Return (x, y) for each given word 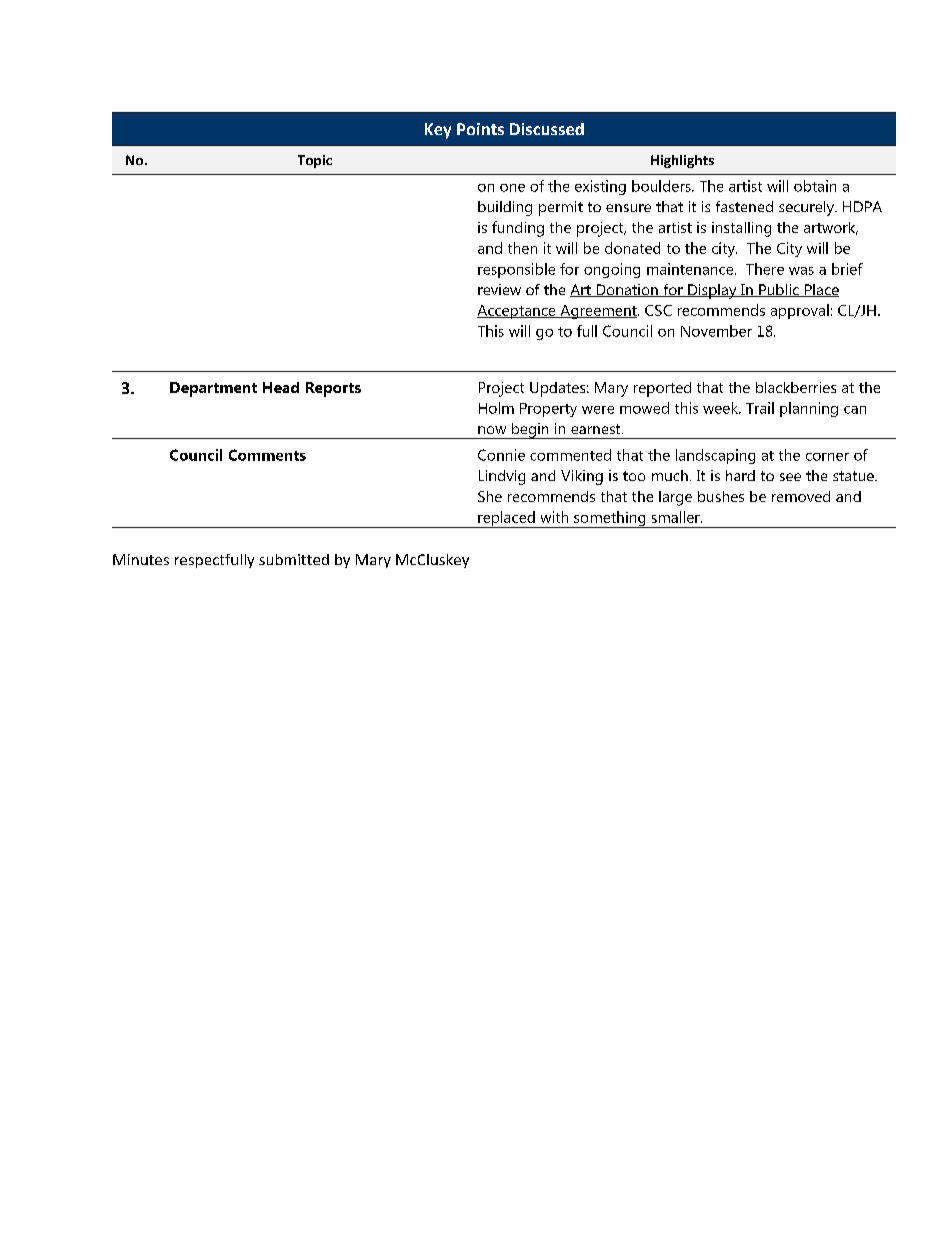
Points (480, 129)
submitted (294, 559)
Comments (267, 455)
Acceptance (517, 312)
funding (518, 229)
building (505, 208)
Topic (315, 161)
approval (800, 311)
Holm (496, 408)
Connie (501, 455)
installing (741, 229)
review (499, 289)
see (790, 477)
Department (213, 389)
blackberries (796, 387)
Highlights (682, 161)
